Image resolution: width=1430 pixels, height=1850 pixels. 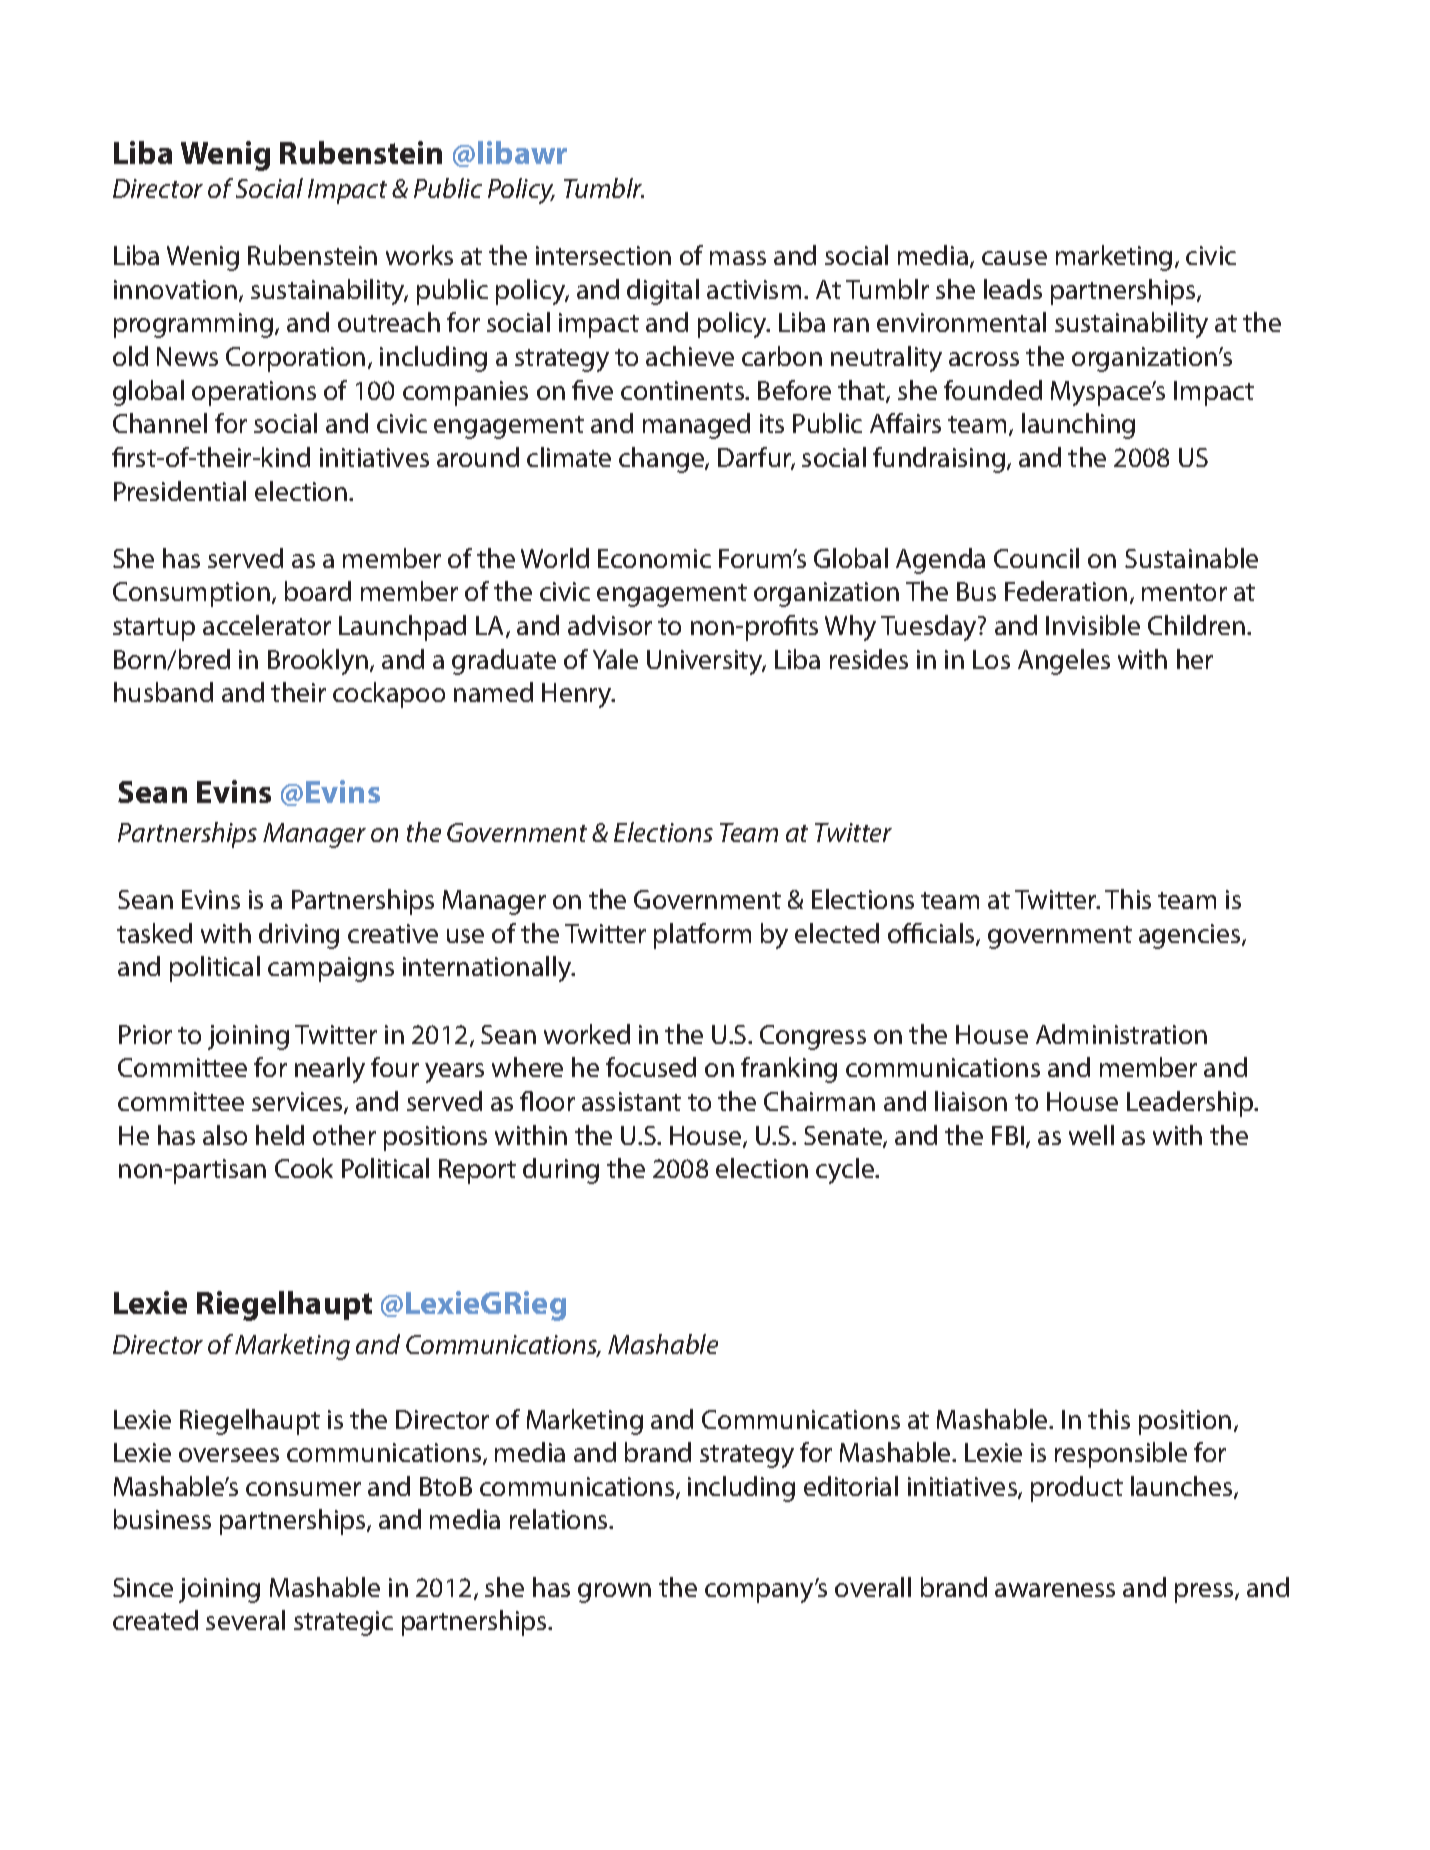 I want to click on Cook, so click(x=304, y=1168).
